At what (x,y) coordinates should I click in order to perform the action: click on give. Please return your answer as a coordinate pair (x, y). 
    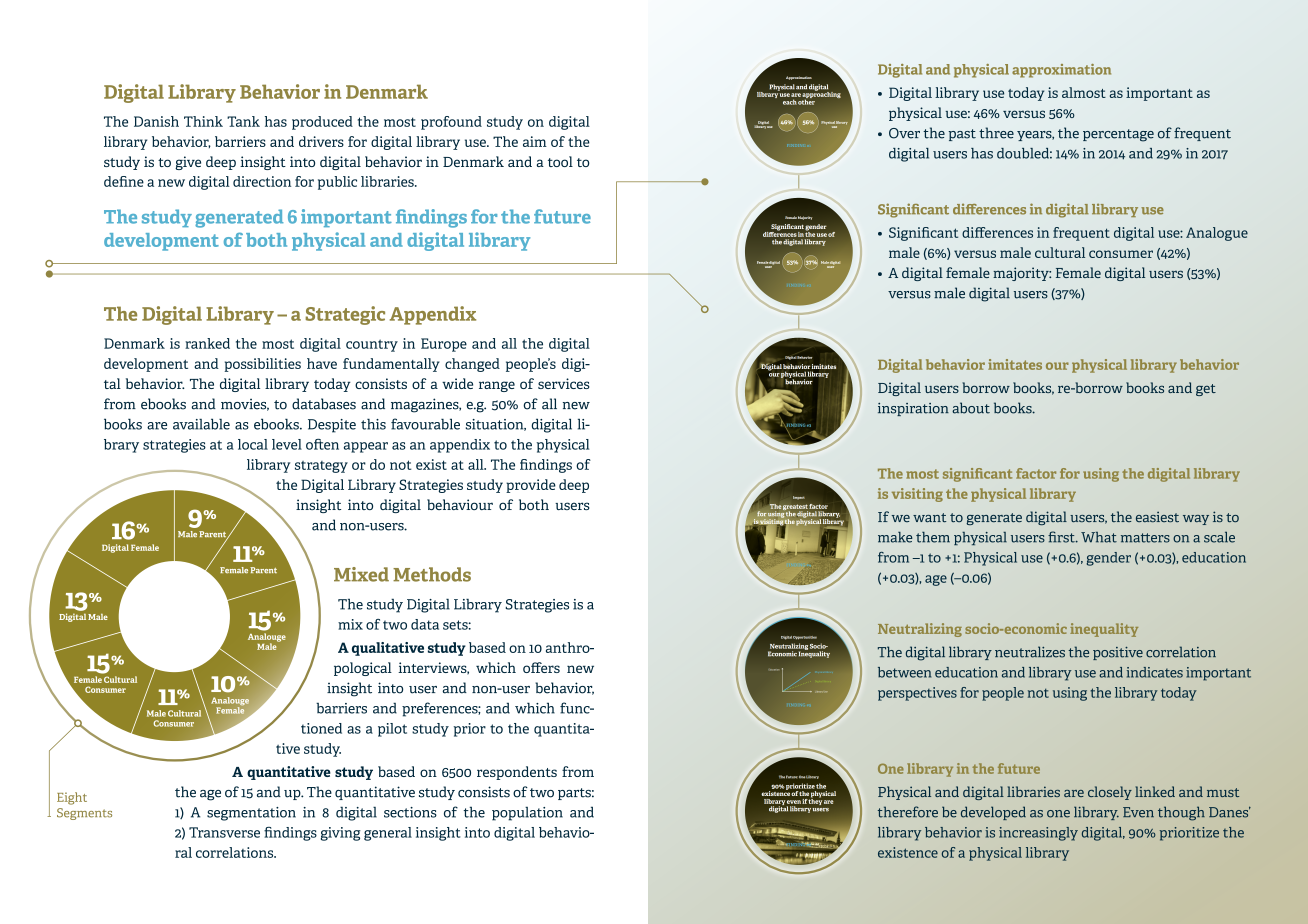
    Looking at the image, I should click on (188, 163).
